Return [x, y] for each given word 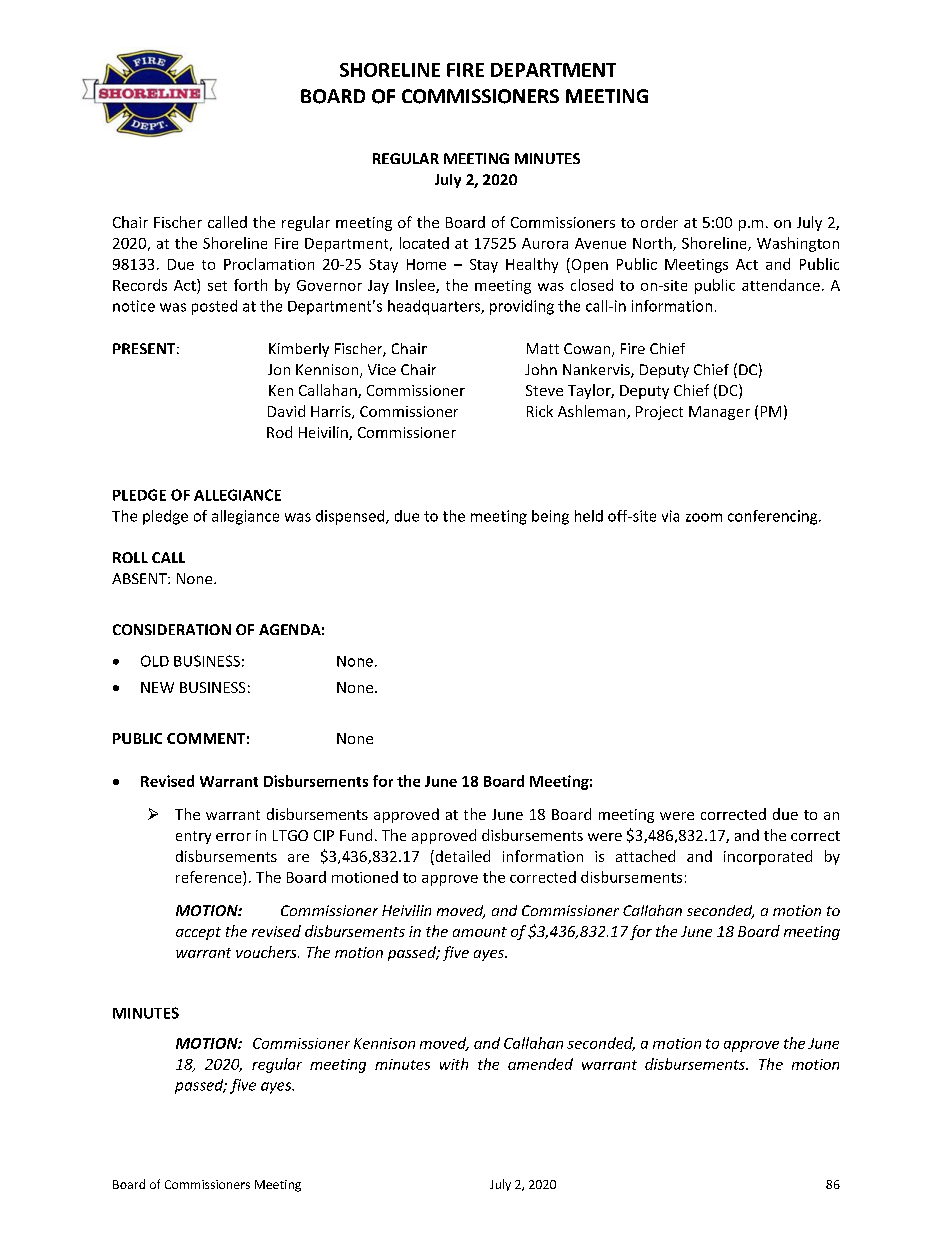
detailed [461, 856]
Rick [540, 411]
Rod [279, 432]
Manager [719, 413]
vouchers [267, 952]
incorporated [768, 857]
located [424, 243]
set [217, 286]
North [653, 244]
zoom [704, 517]
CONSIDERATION [172, 629]
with [454, 1064]
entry [193, 837]
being [550, 517]
